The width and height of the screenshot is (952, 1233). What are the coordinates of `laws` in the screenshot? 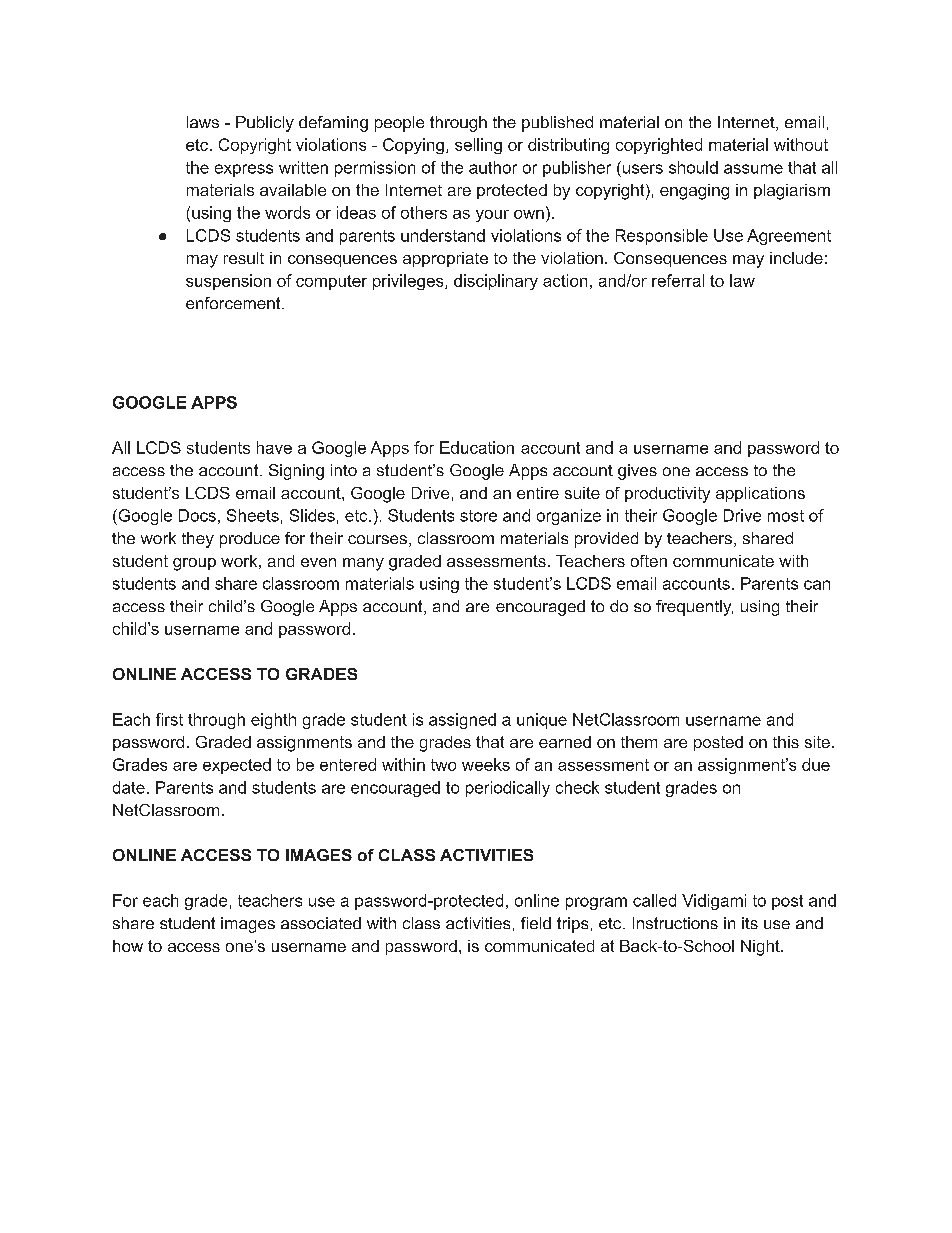 It's located at (203, 122).
